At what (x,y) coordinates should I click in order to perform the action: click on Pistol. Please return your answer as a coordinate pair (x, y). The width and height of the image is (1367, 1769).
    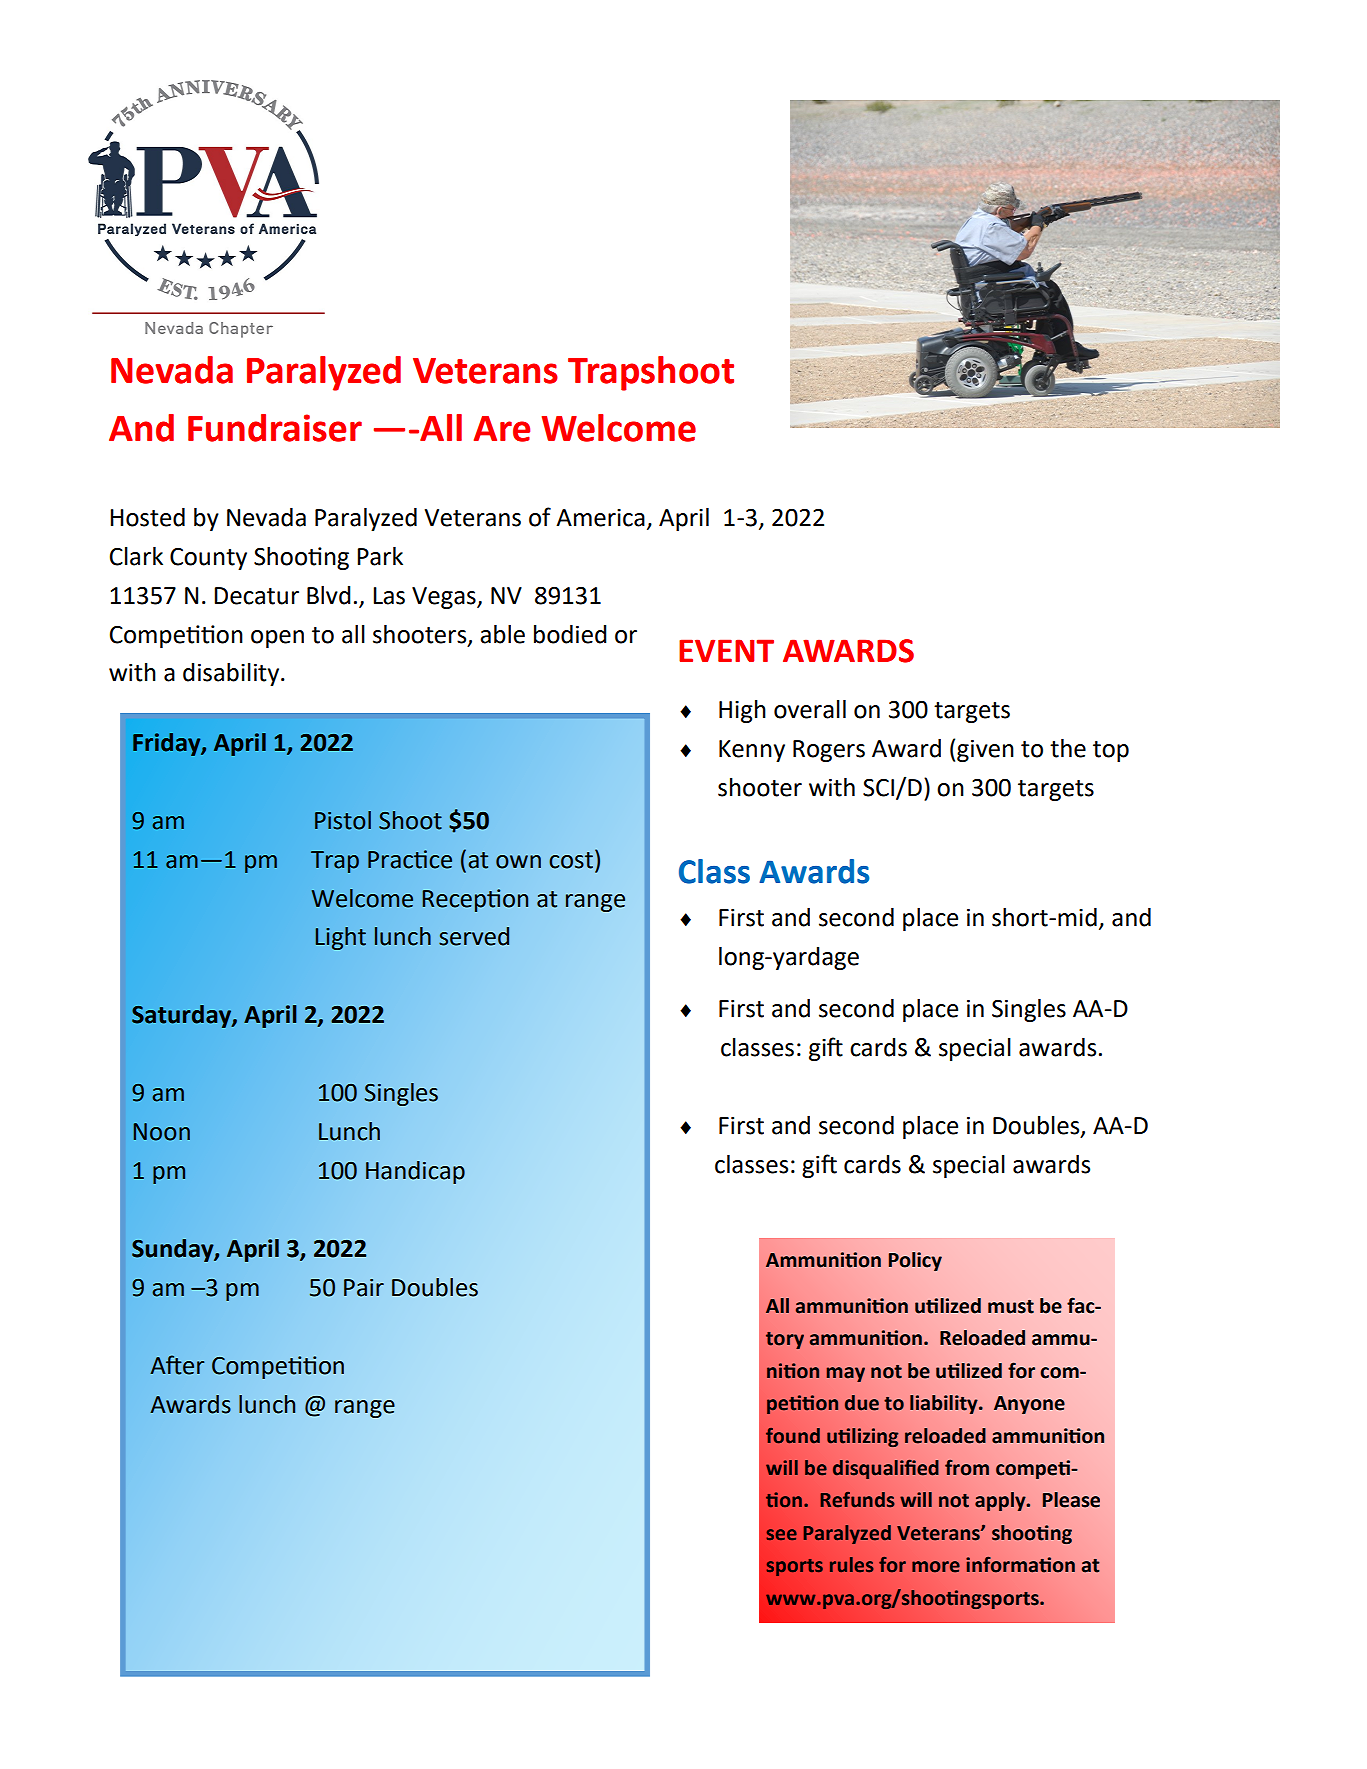
    Looking at the image, I should click on (343, 820).
